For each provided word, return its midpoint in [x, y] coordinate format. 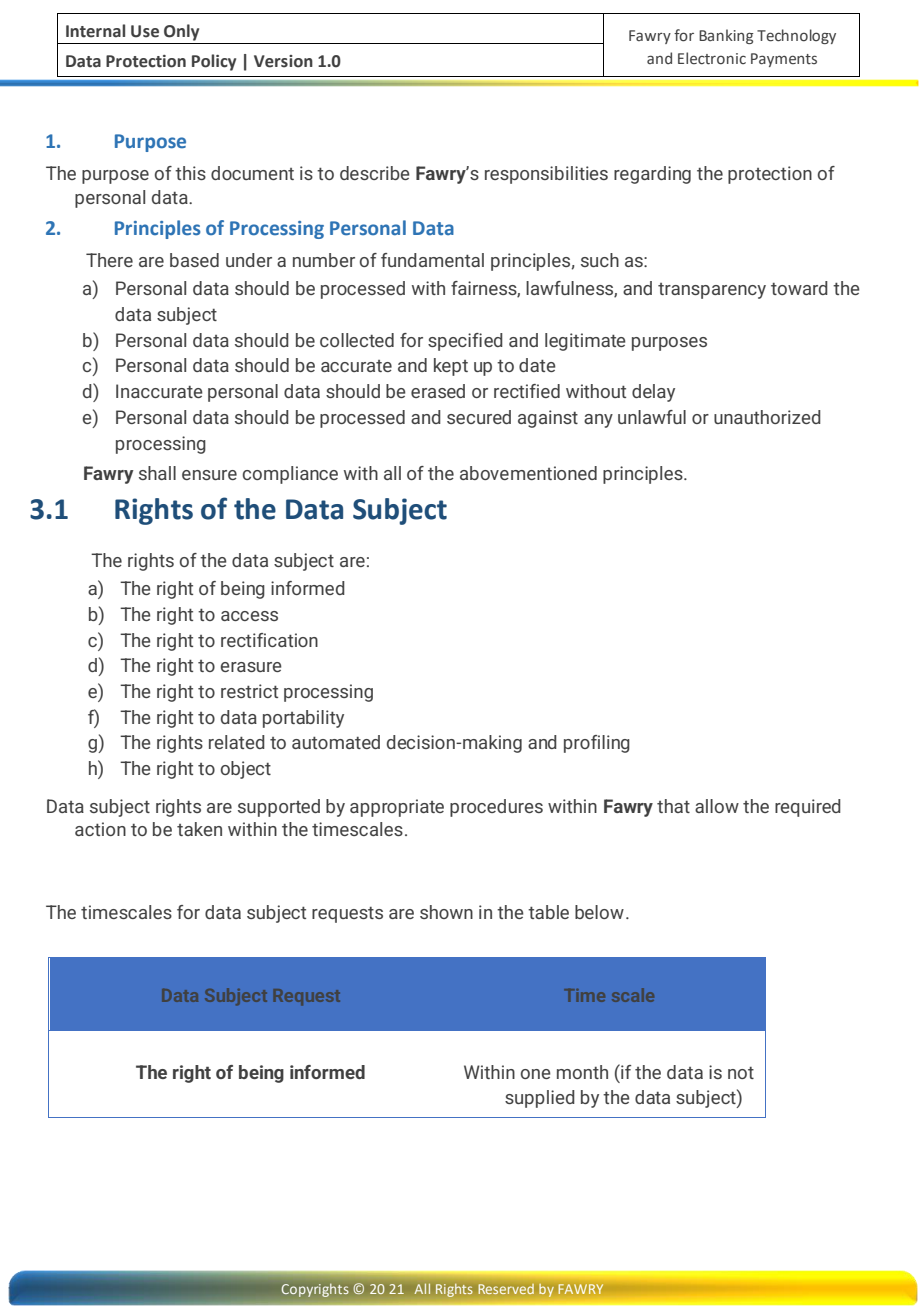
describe [375, 173]
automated [336, 742]
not [741, 1073]
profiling [597, 744]
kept [451, 367]
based [194, 260]
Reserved [506, 1289]
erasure [251, 667]
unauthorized [767, 417]
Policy [214, 62]
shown [446, 912]
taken [199, 829]
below [599, 912]
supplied [540, 1099]
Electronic [712, 58]
